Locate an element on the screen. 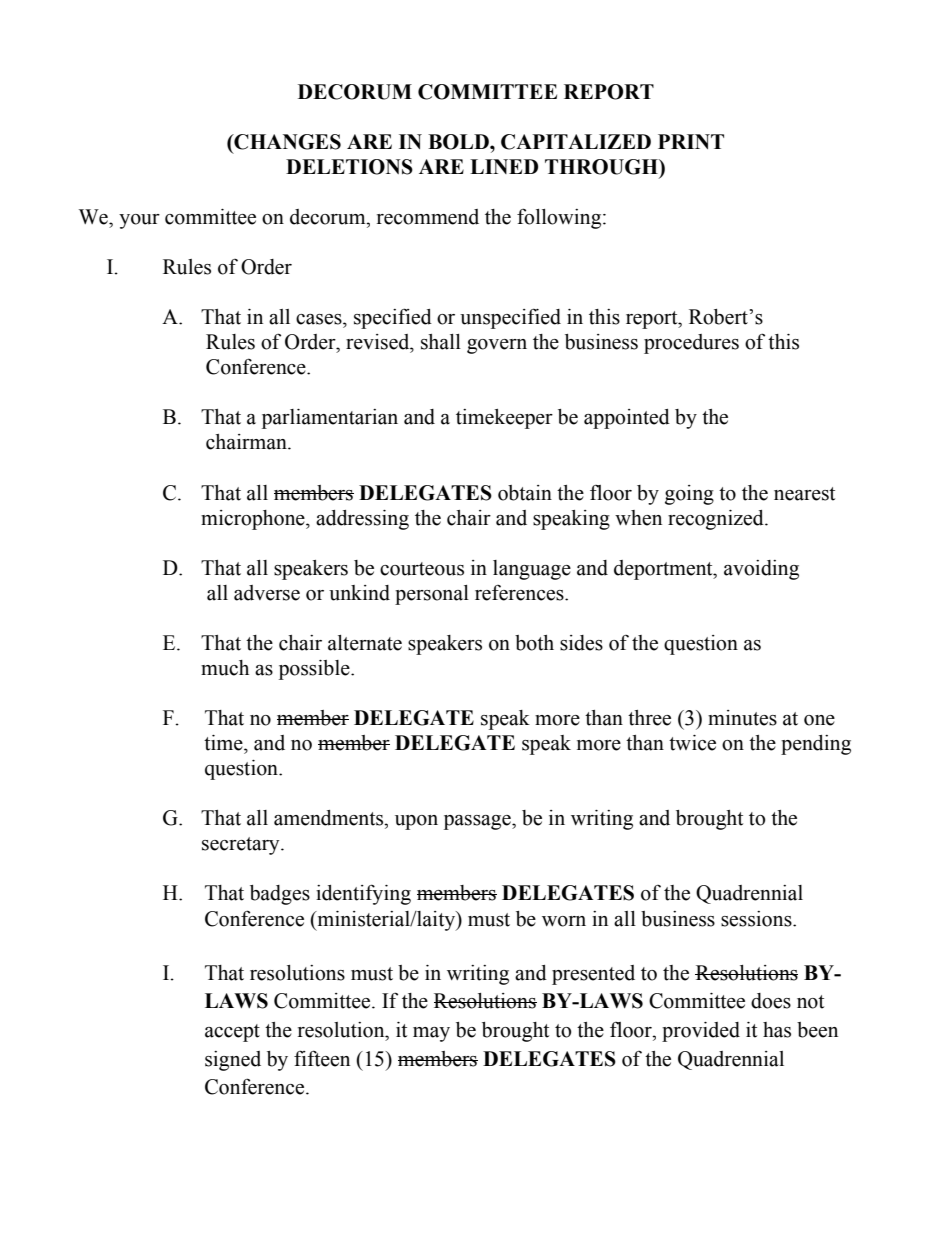 Image resolution: width=952 pixels, height=1233 pixels. may is located at coordinates (431, 1034).
